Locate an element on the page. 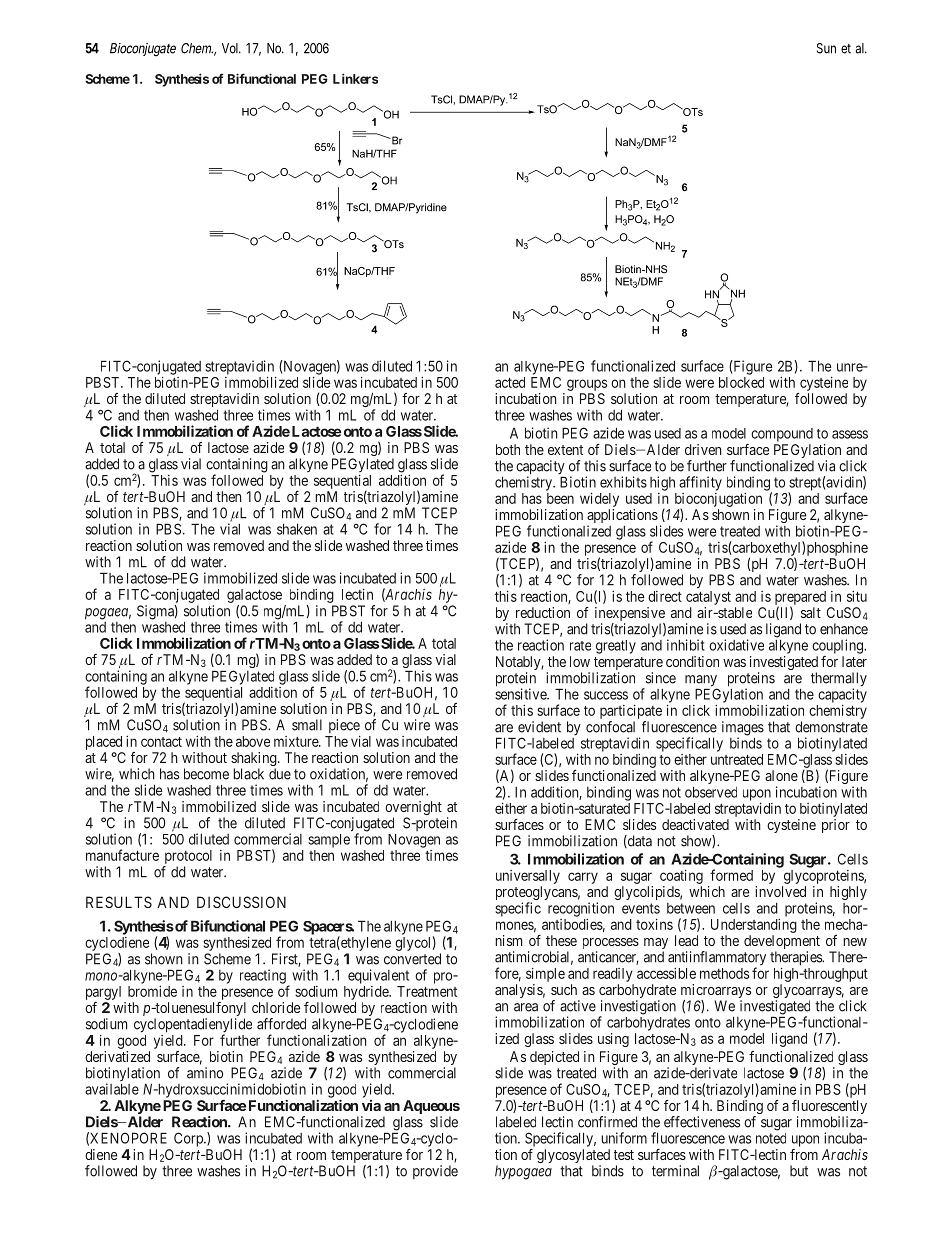  shaken is located at coordinates (297, 529).
